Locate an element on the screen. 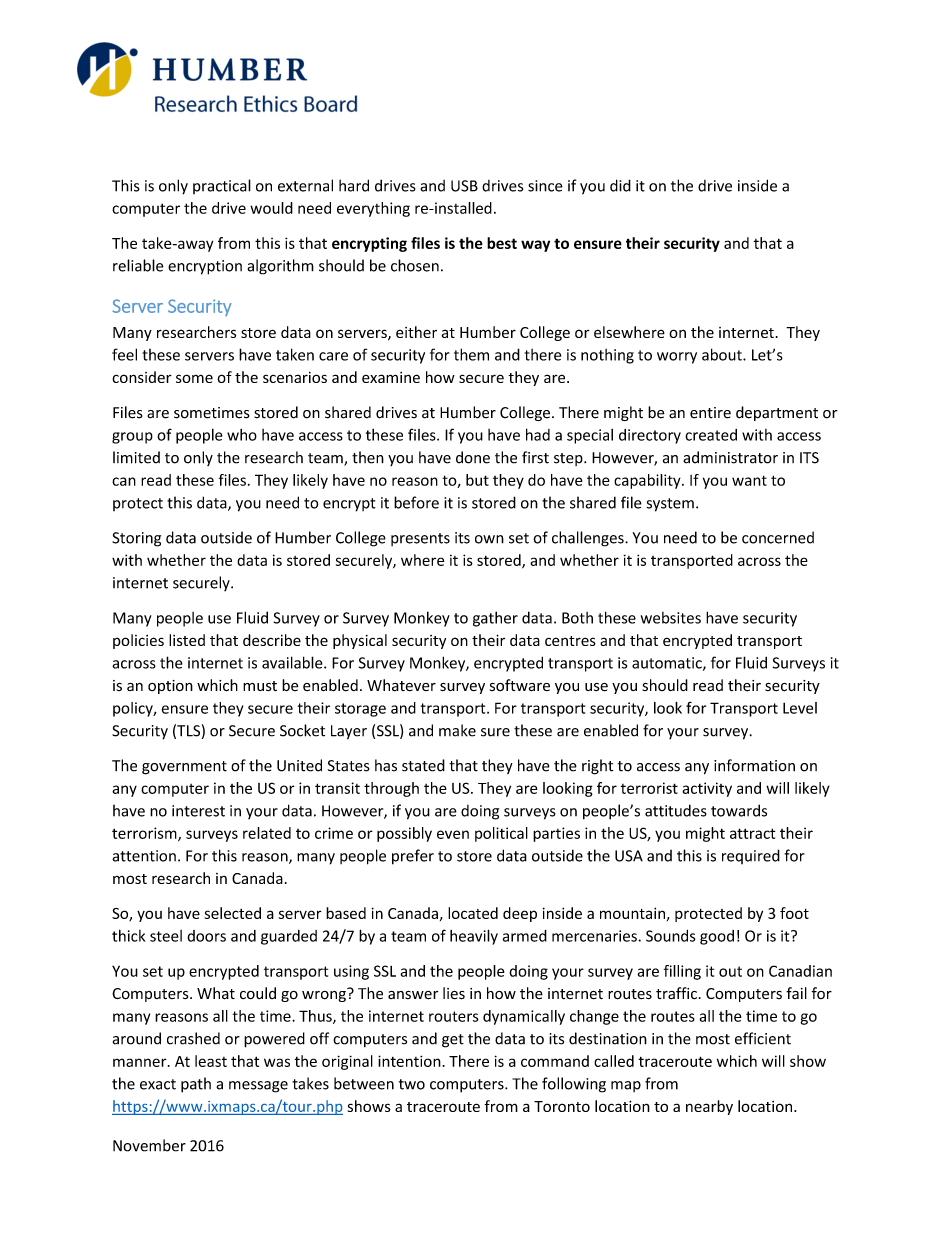 The image size is (952, 1233). practical is located at coordinates (222, 186).
